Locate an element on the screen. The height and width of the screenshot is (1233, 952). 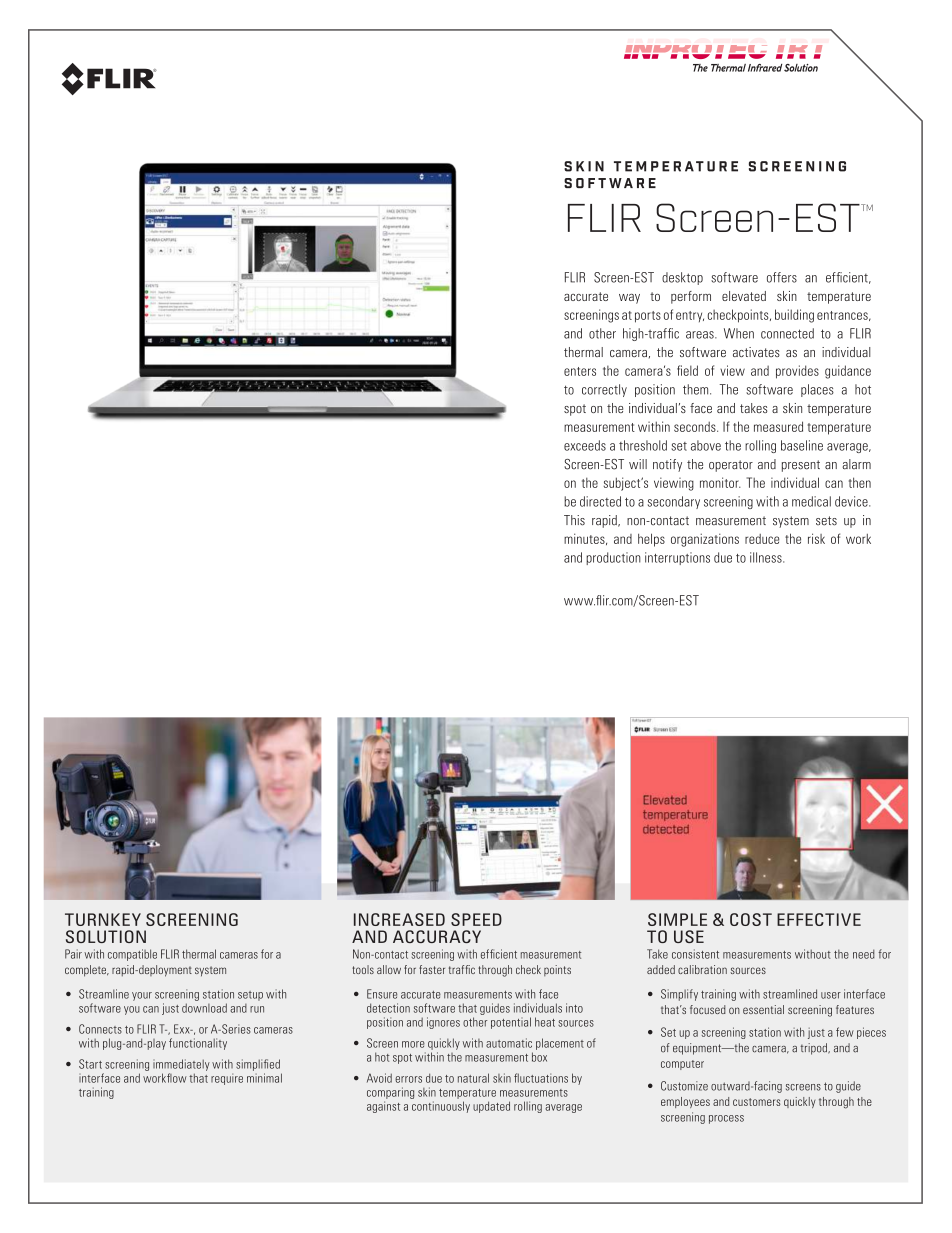
directed is located at coordinates (600, 501).
